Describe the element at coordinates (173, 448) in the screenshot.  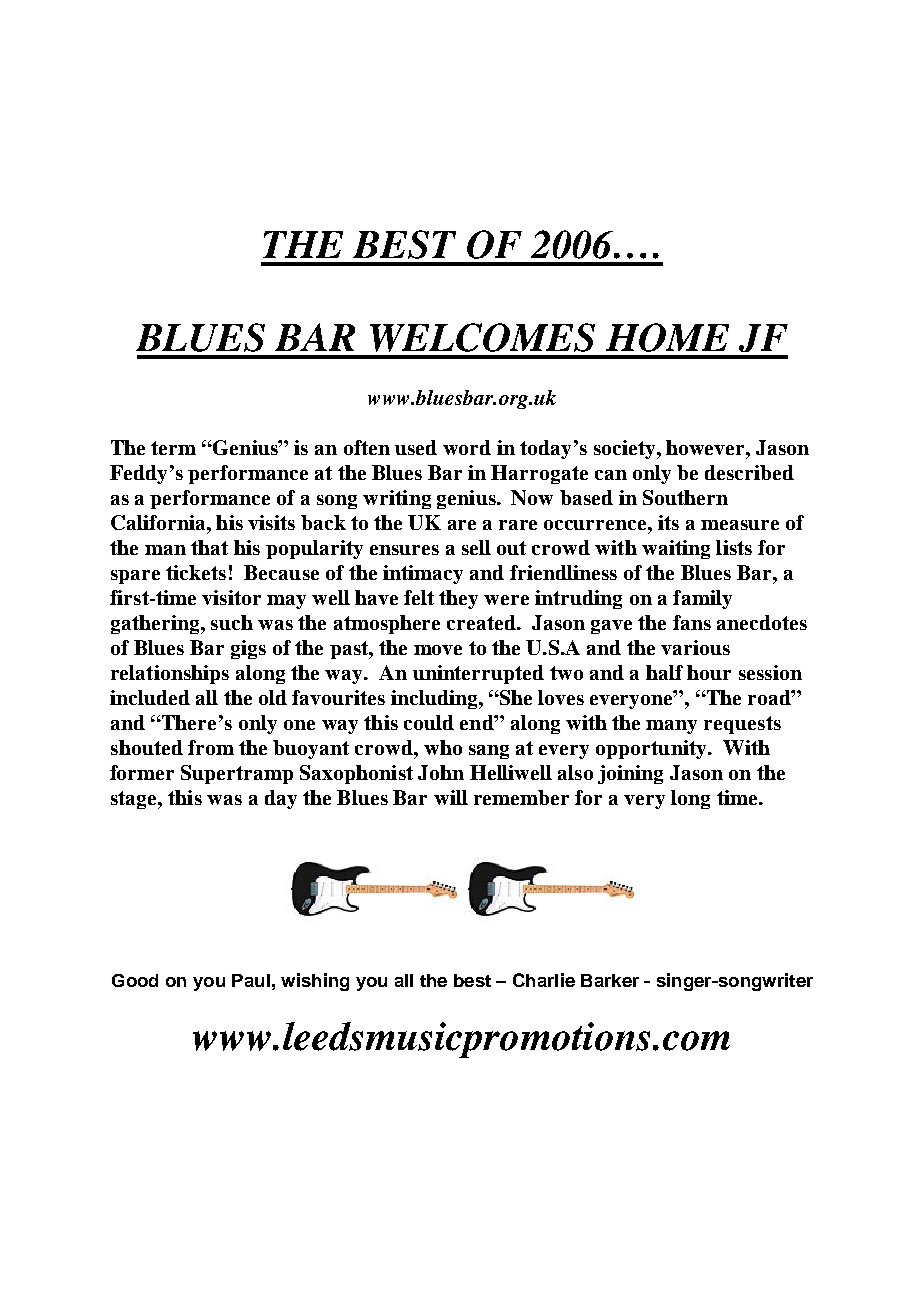
I see `term` at that location.
